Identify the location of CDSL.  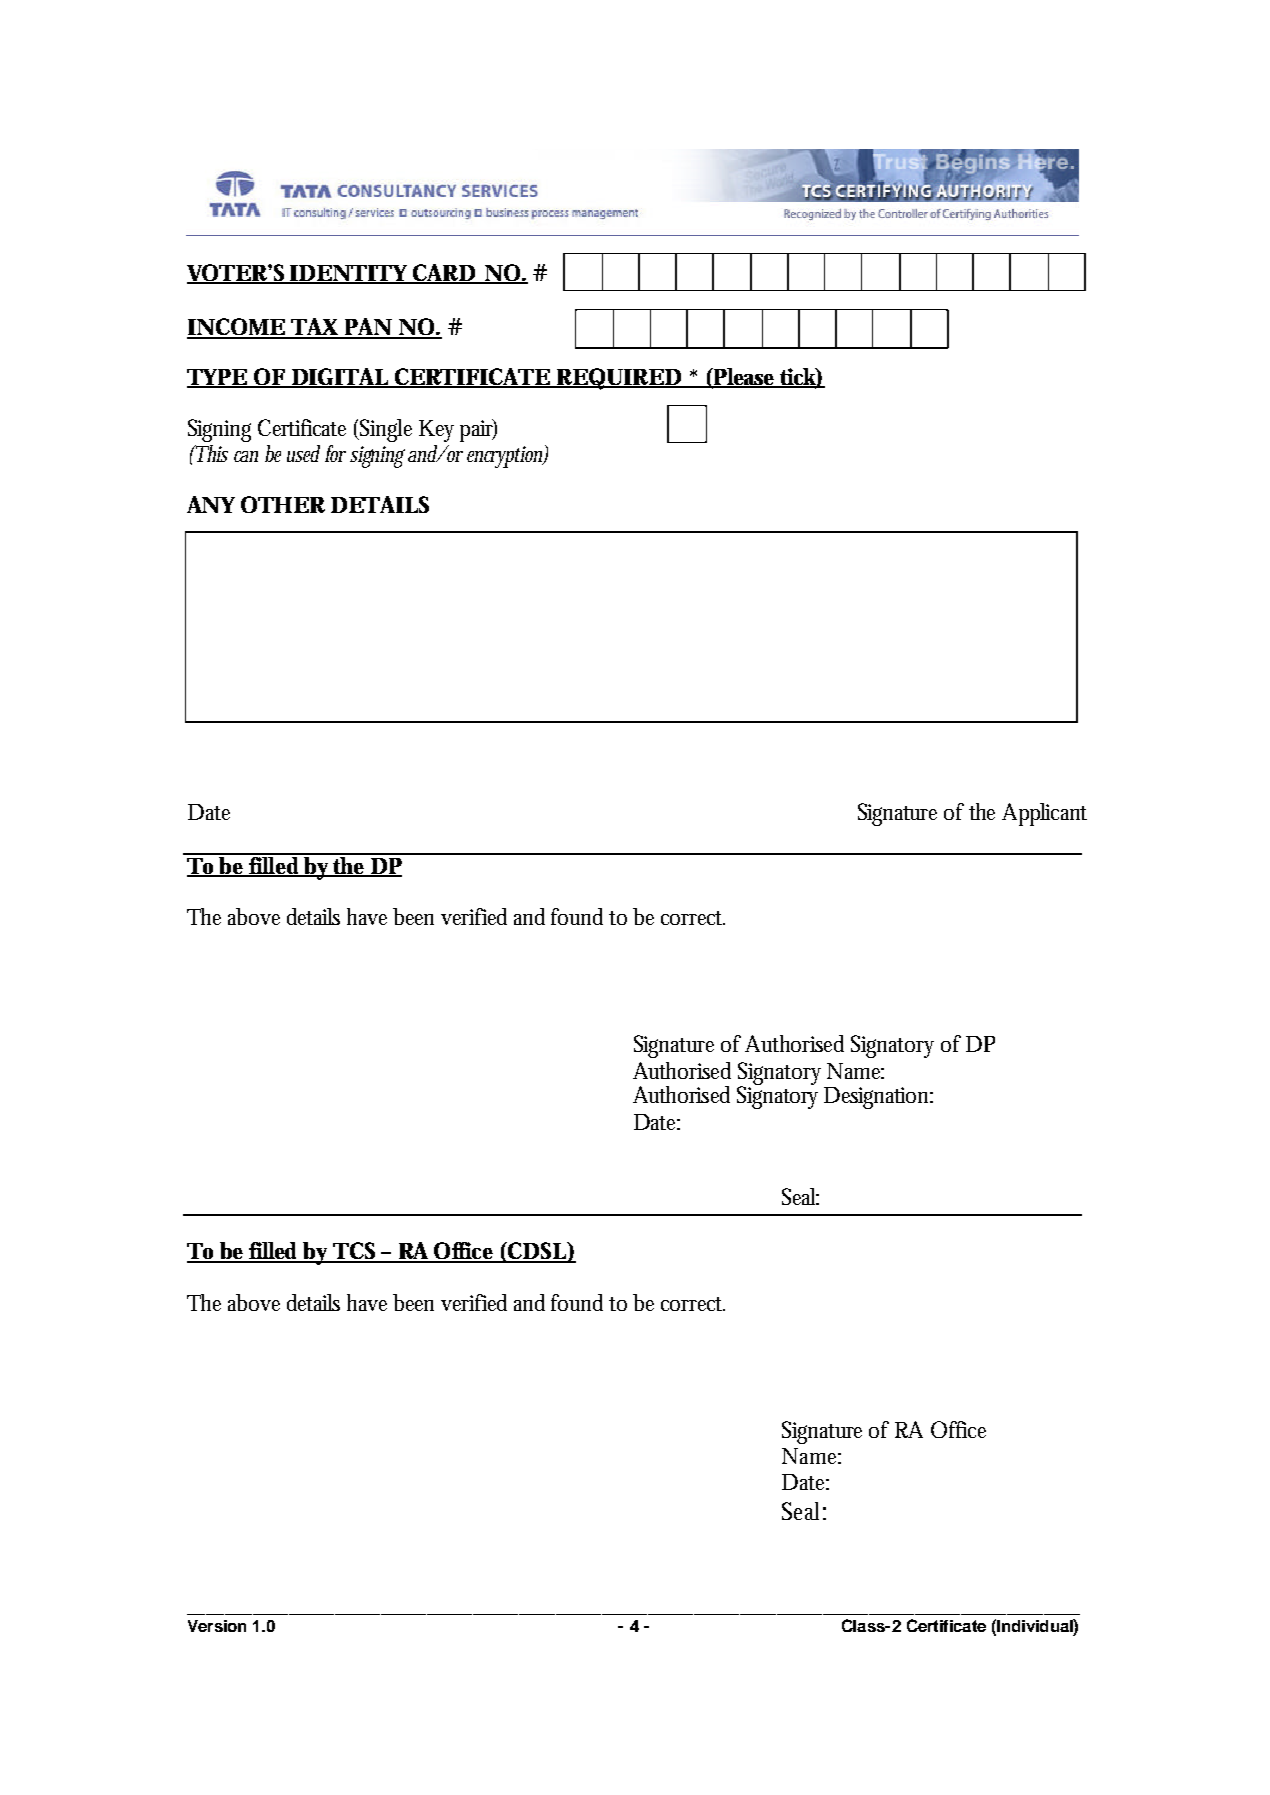
(537, 1252).
